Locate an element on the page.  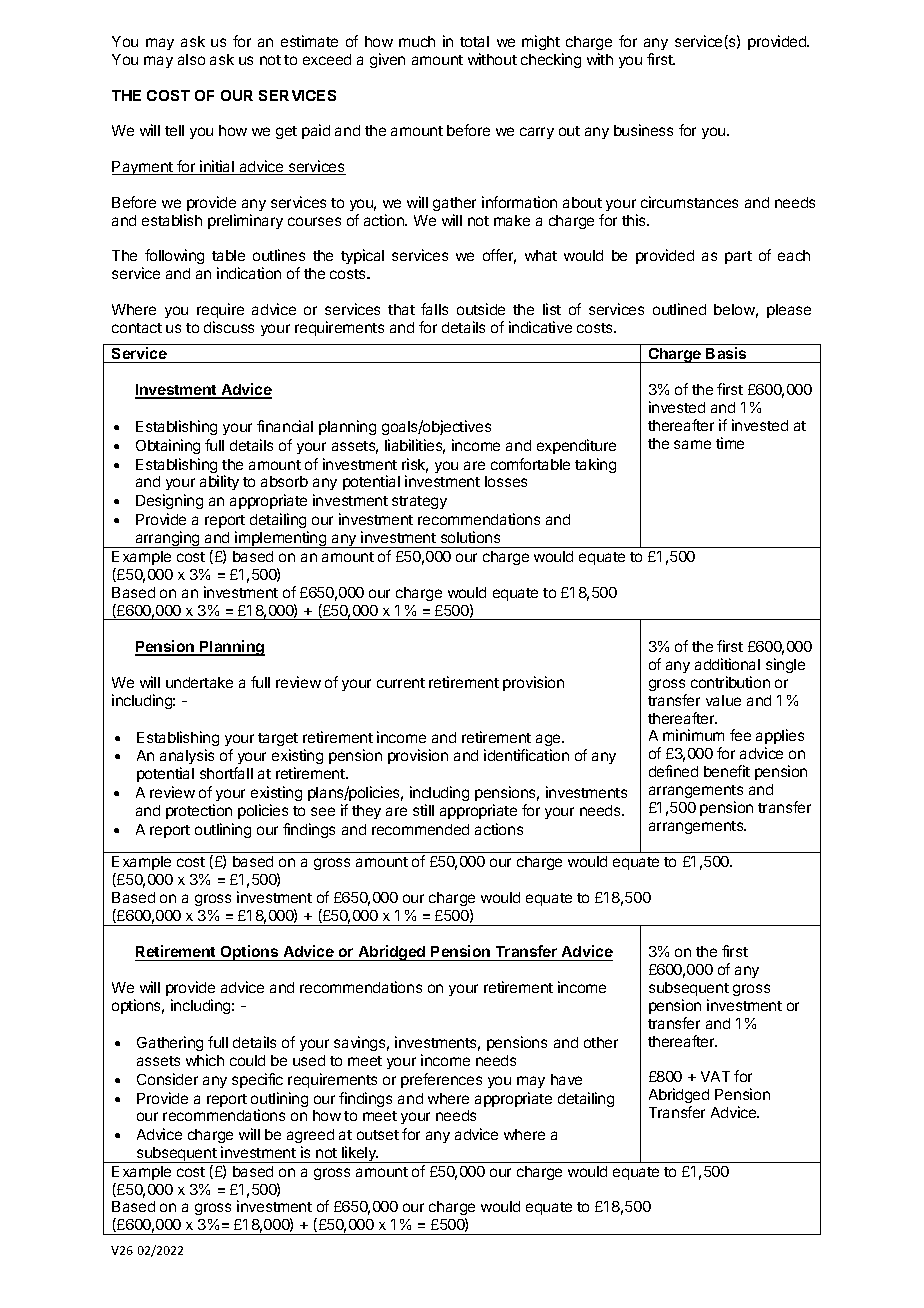
business is located at coordinates (643, 130).
